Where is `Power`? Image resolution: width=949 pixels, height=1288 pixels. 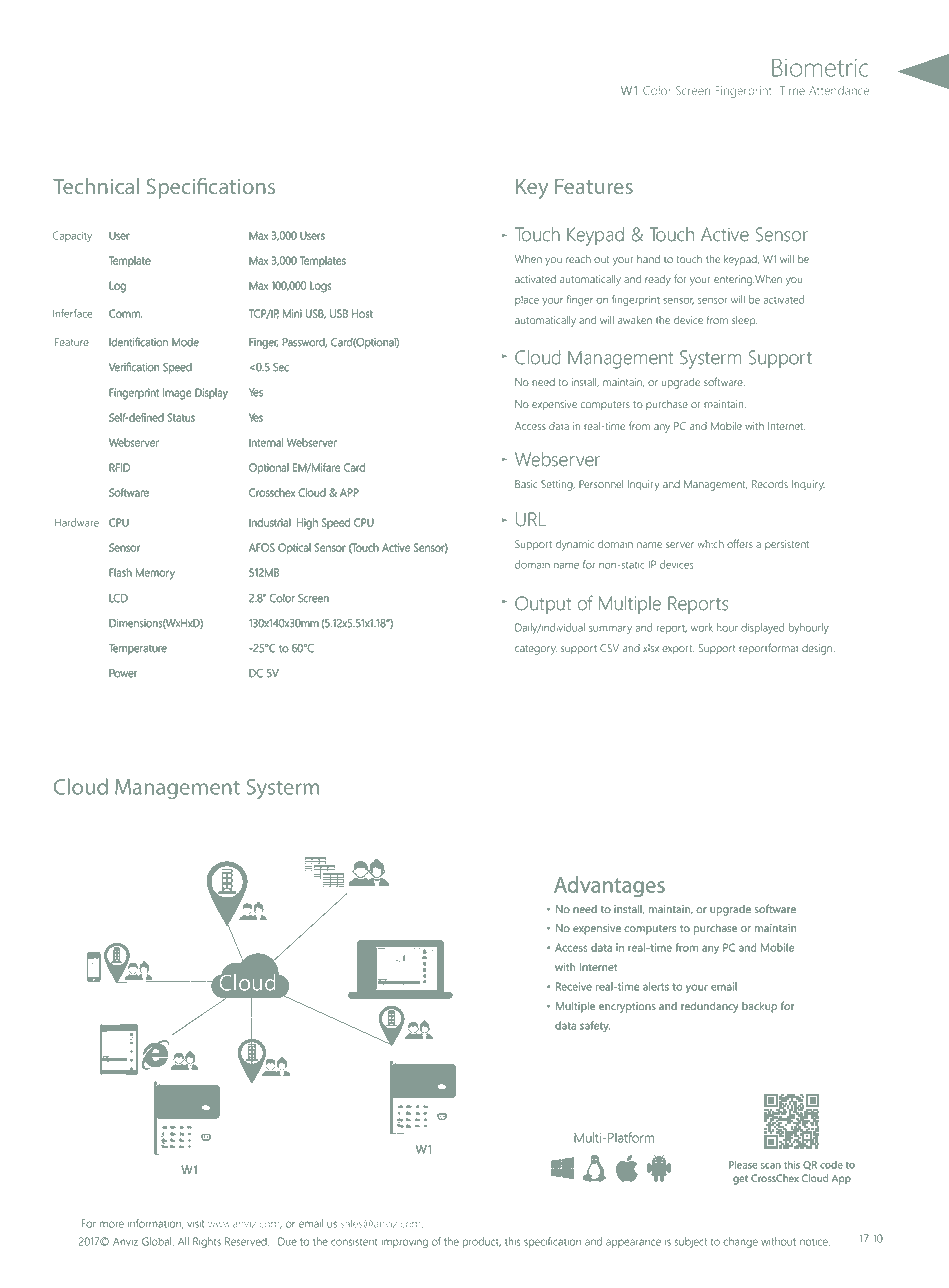 Power is located at coordinates (123, 673).
